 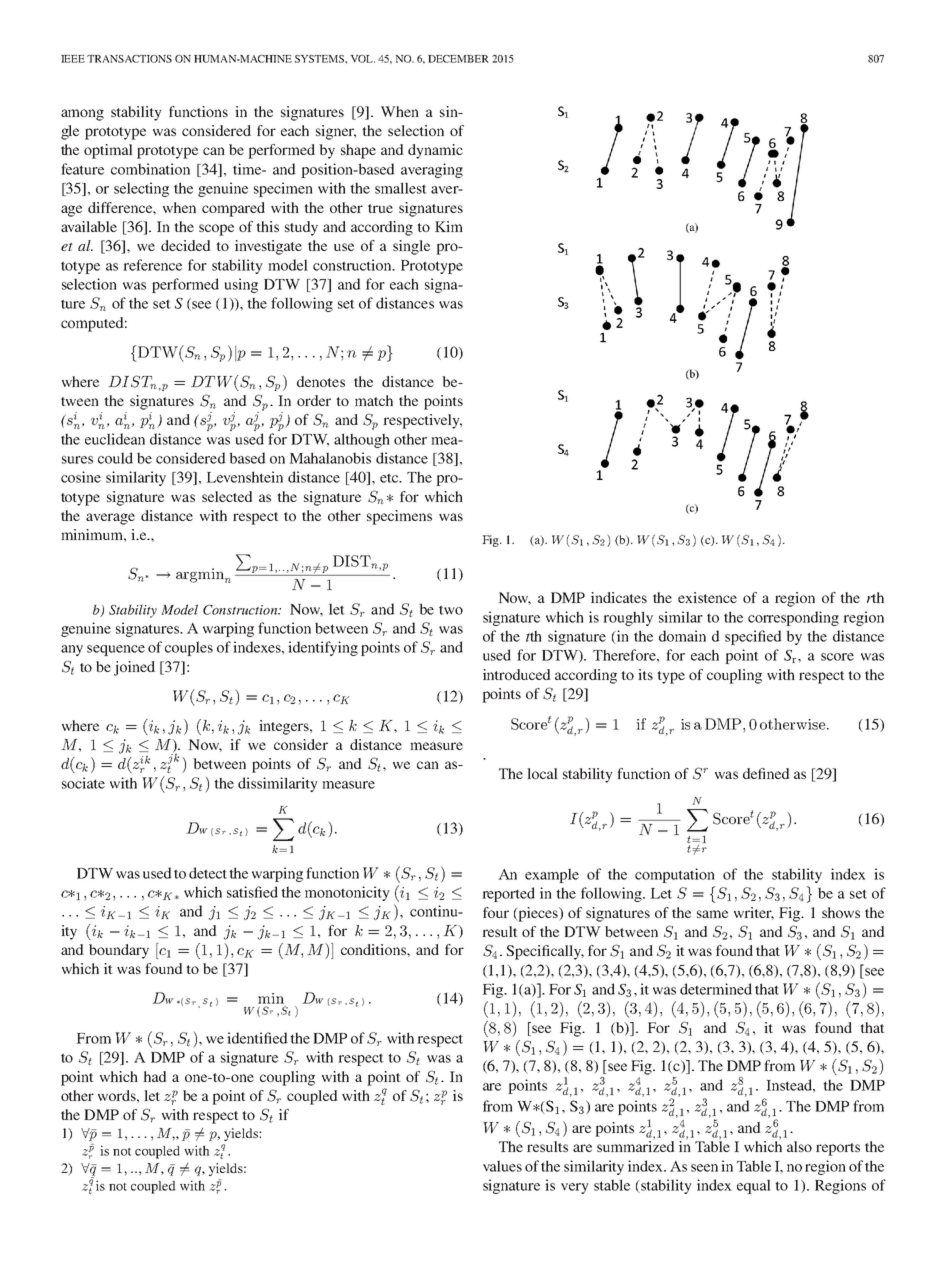 I want to click on values, so click(x=502, y=1166).
